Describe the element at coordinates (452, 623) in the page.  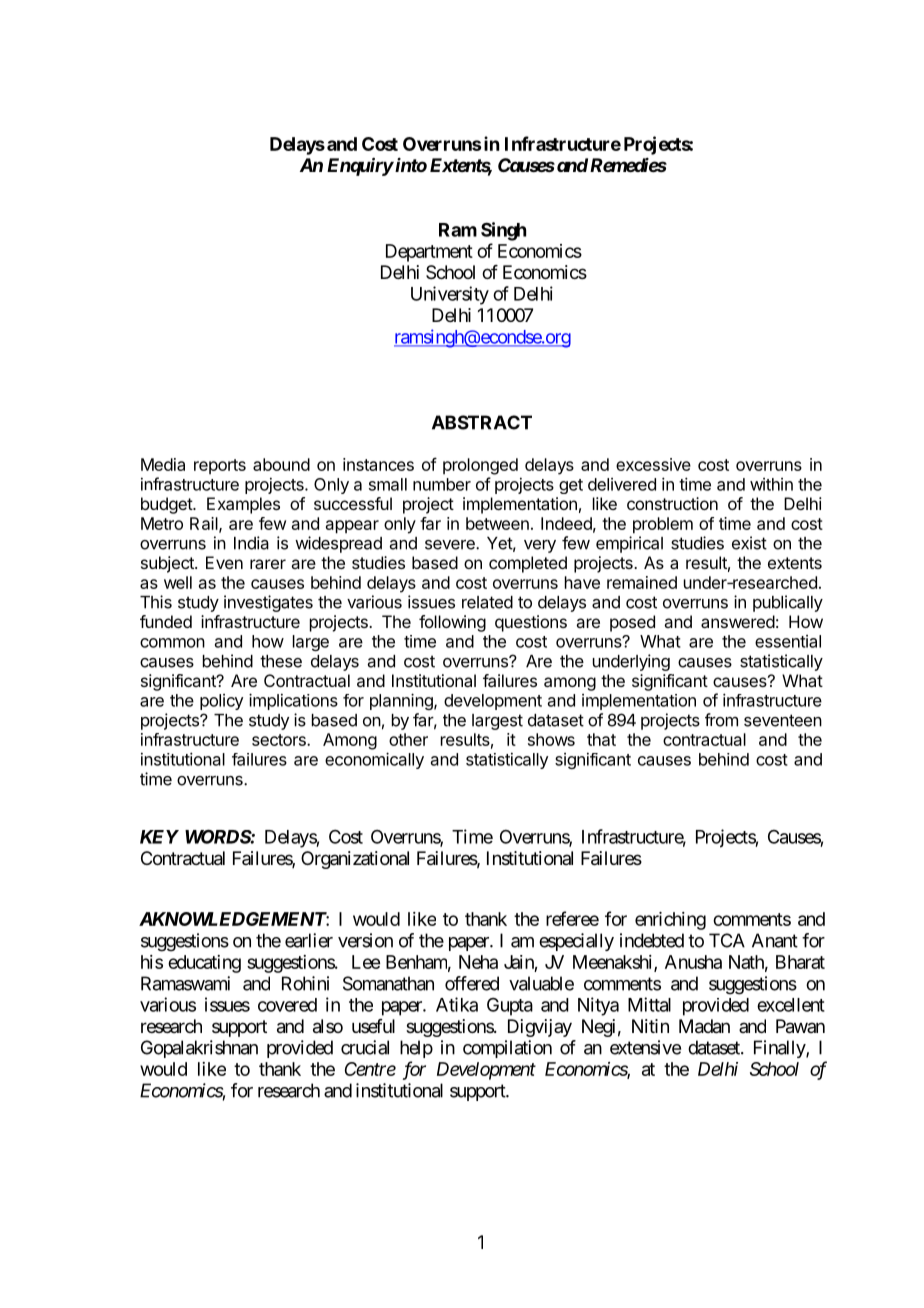
I see `following` at that location.
